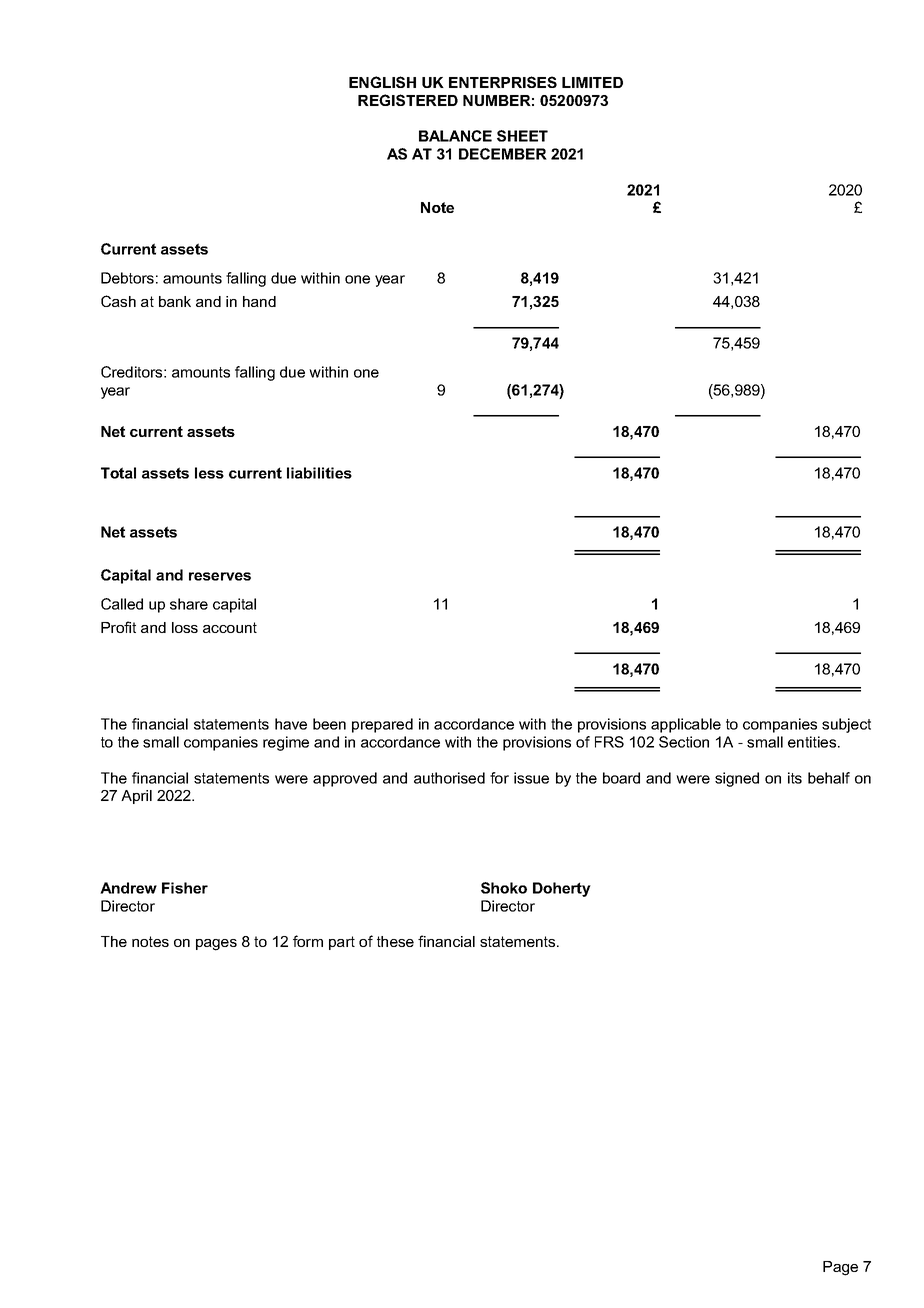 Image resolution: width=924 pixels, height=1308 pixels. What do you see at coordinates (185, 888) in the screenshot?
I see `Fisher` at bounding box center [185, 888].
